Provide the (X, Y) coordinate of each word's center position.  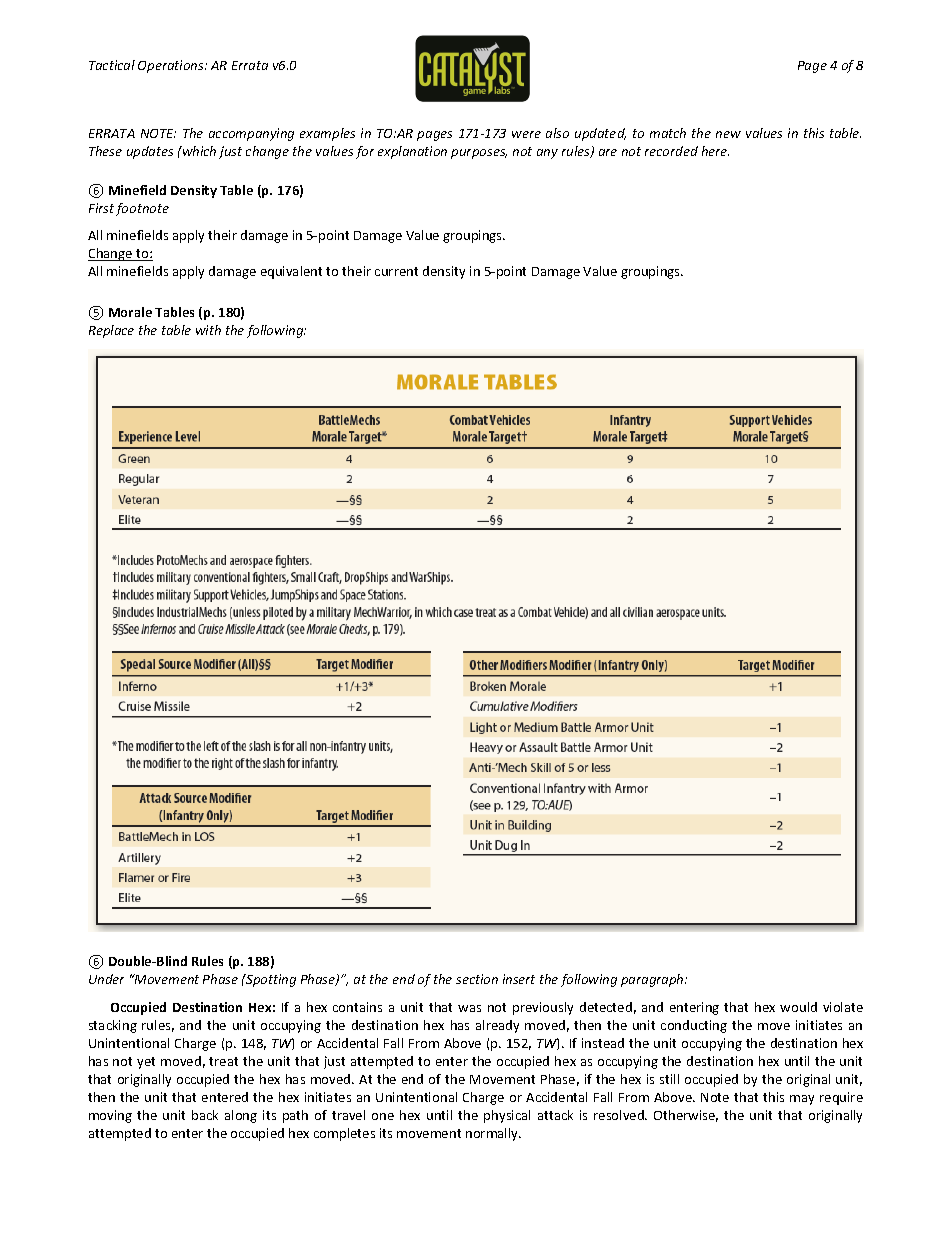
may (802, 1100)
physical (507, 1116)
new (728, 134)
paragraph (653, 980)
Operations (172, 66)
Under (106, 979)
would (798, 1007)
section (477, 979)
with (208, 330)
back (205, 1115)
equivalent (291, 272)
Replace (111, 331)
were (526, 134)
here (715, 151)
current (396, 271)
